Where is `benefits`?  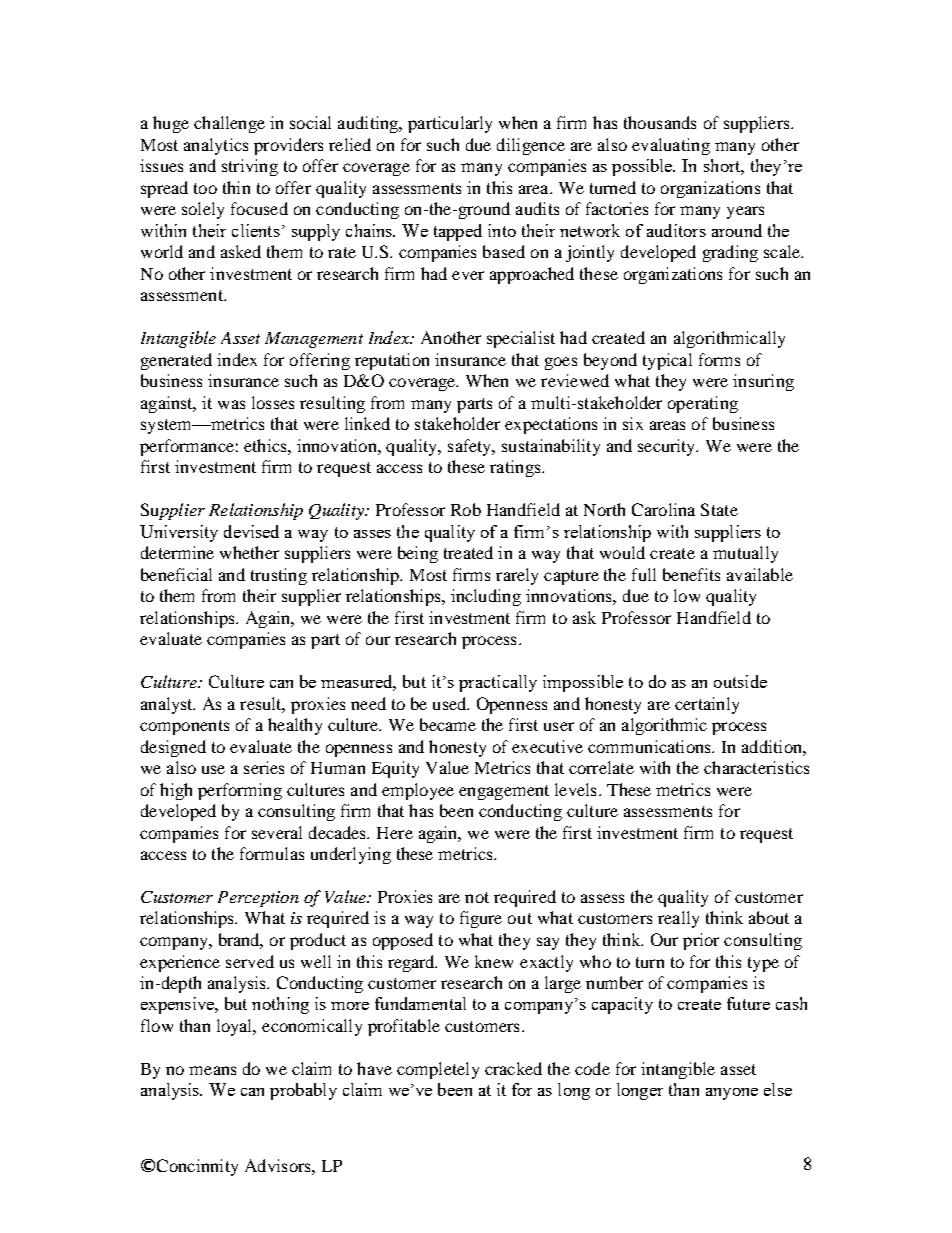
benefits is located at coordinates (691, 574).
